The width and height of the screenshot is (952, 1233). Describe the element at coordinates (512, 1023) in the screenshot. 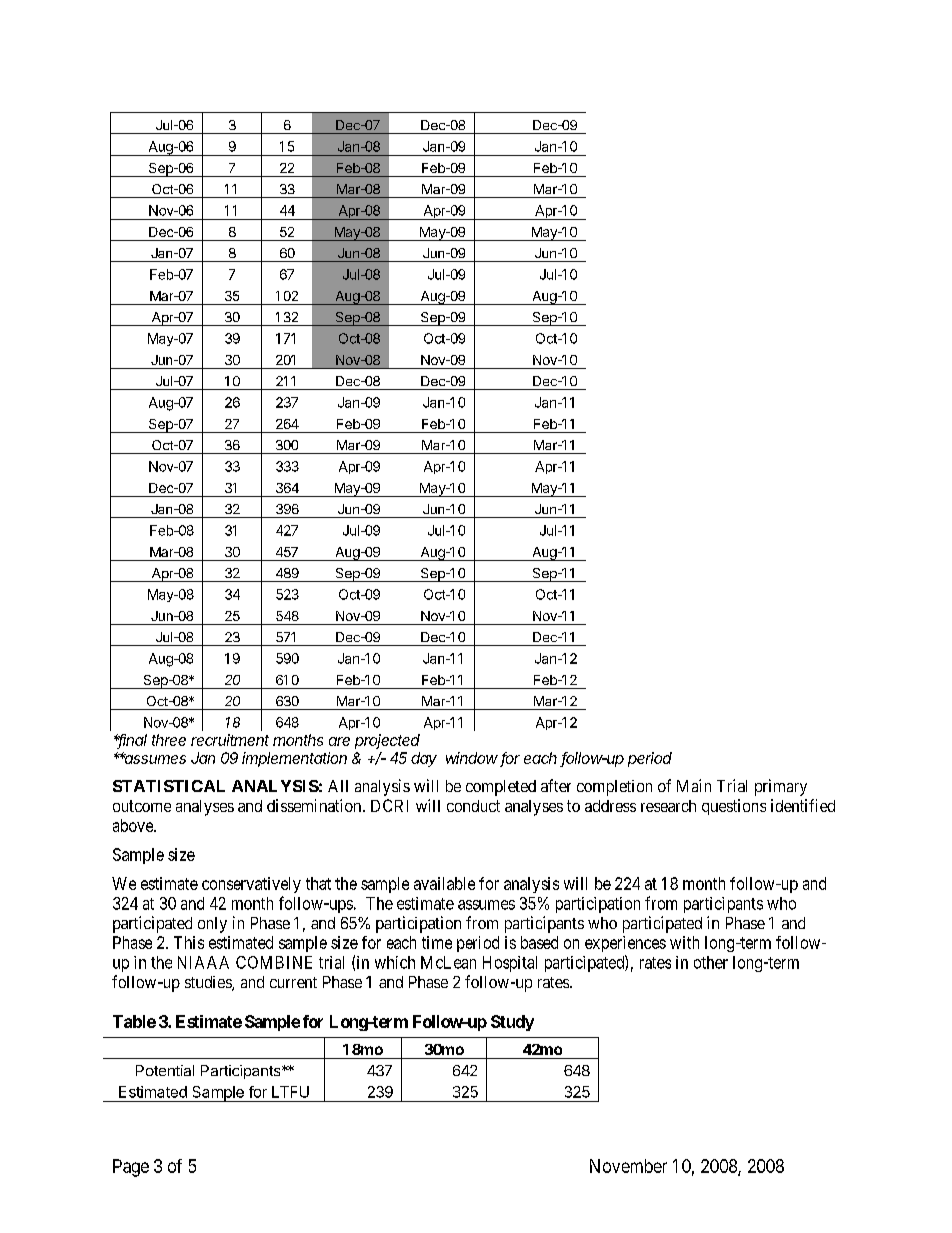

I see `Study` at that location.
